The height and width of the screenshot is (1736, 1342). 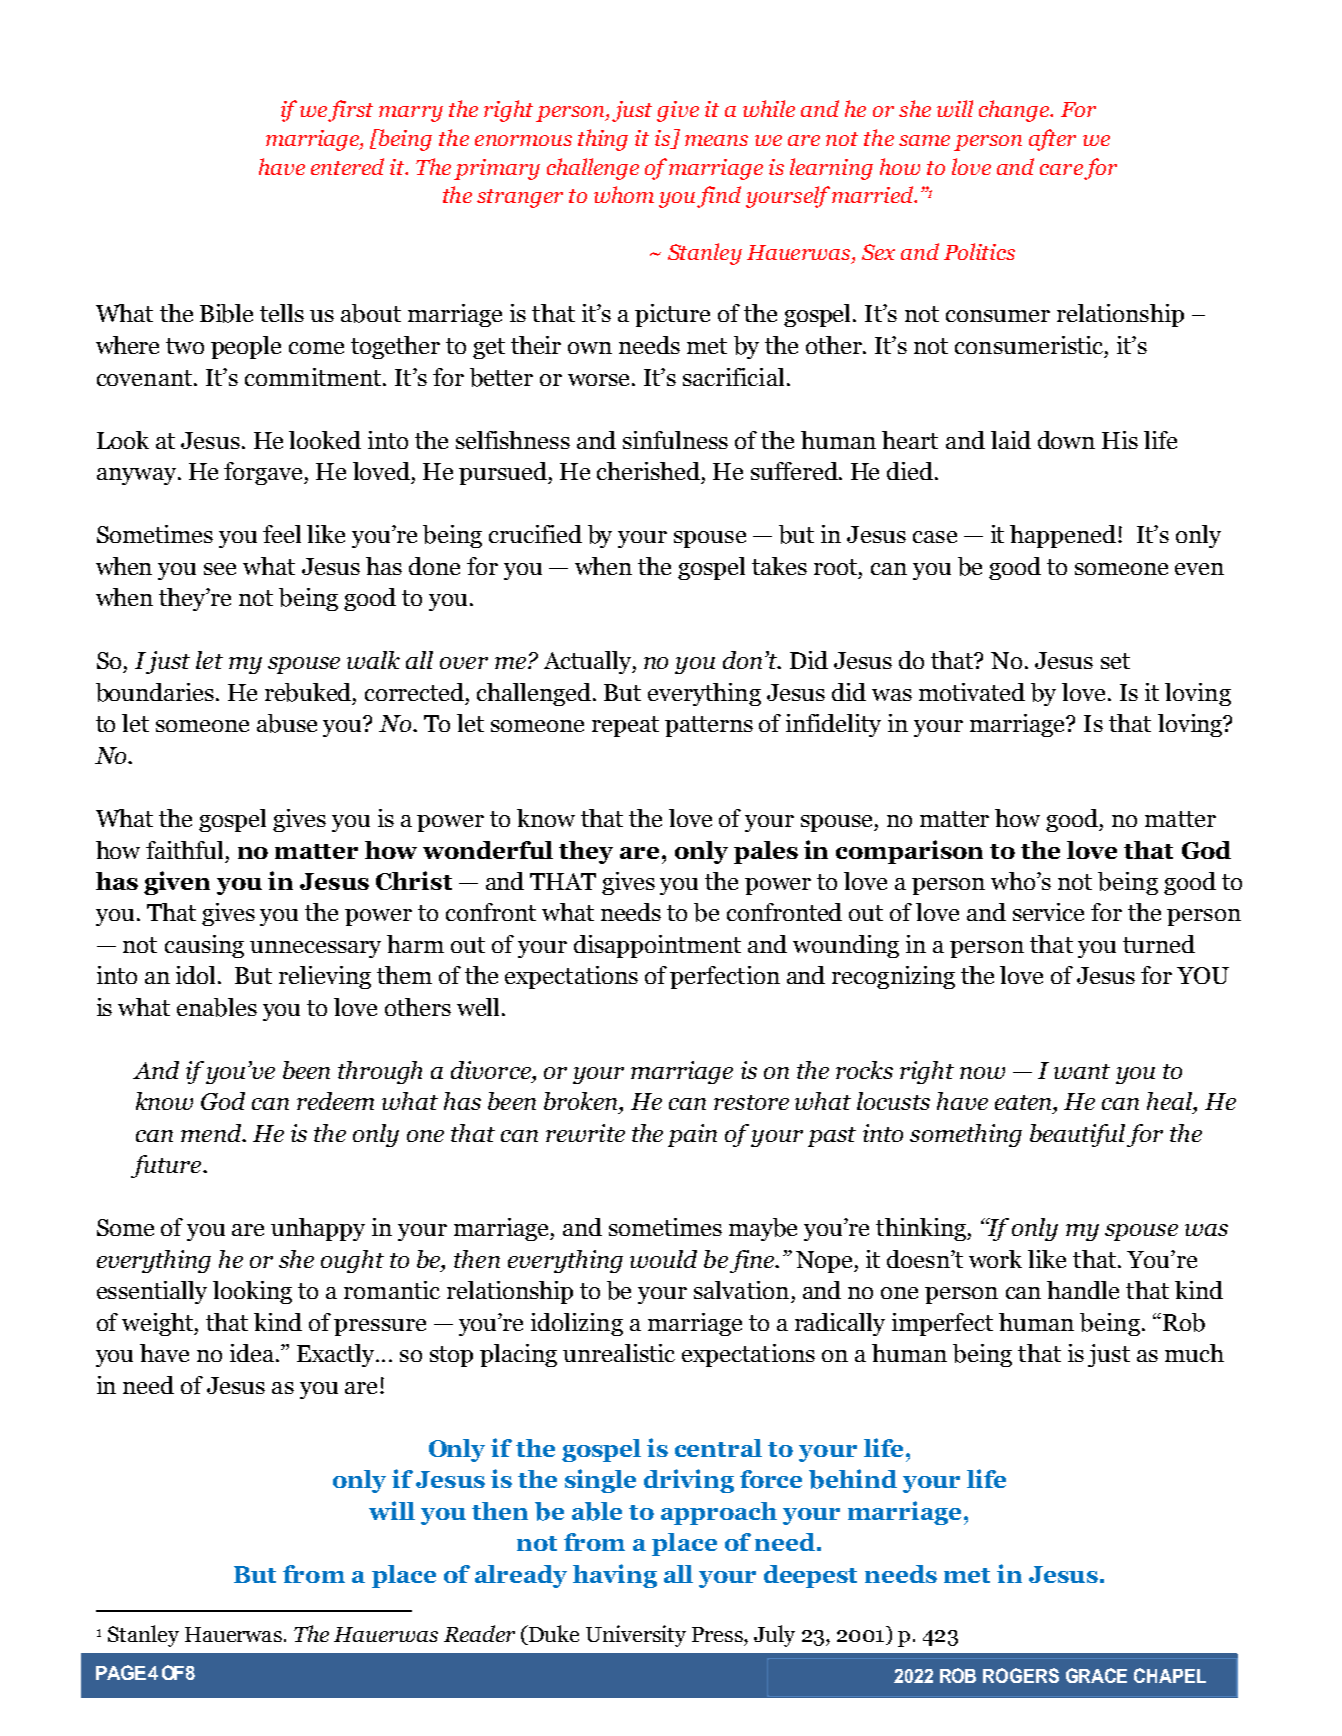 I want to click on would, so click(x=663, y=1259).
